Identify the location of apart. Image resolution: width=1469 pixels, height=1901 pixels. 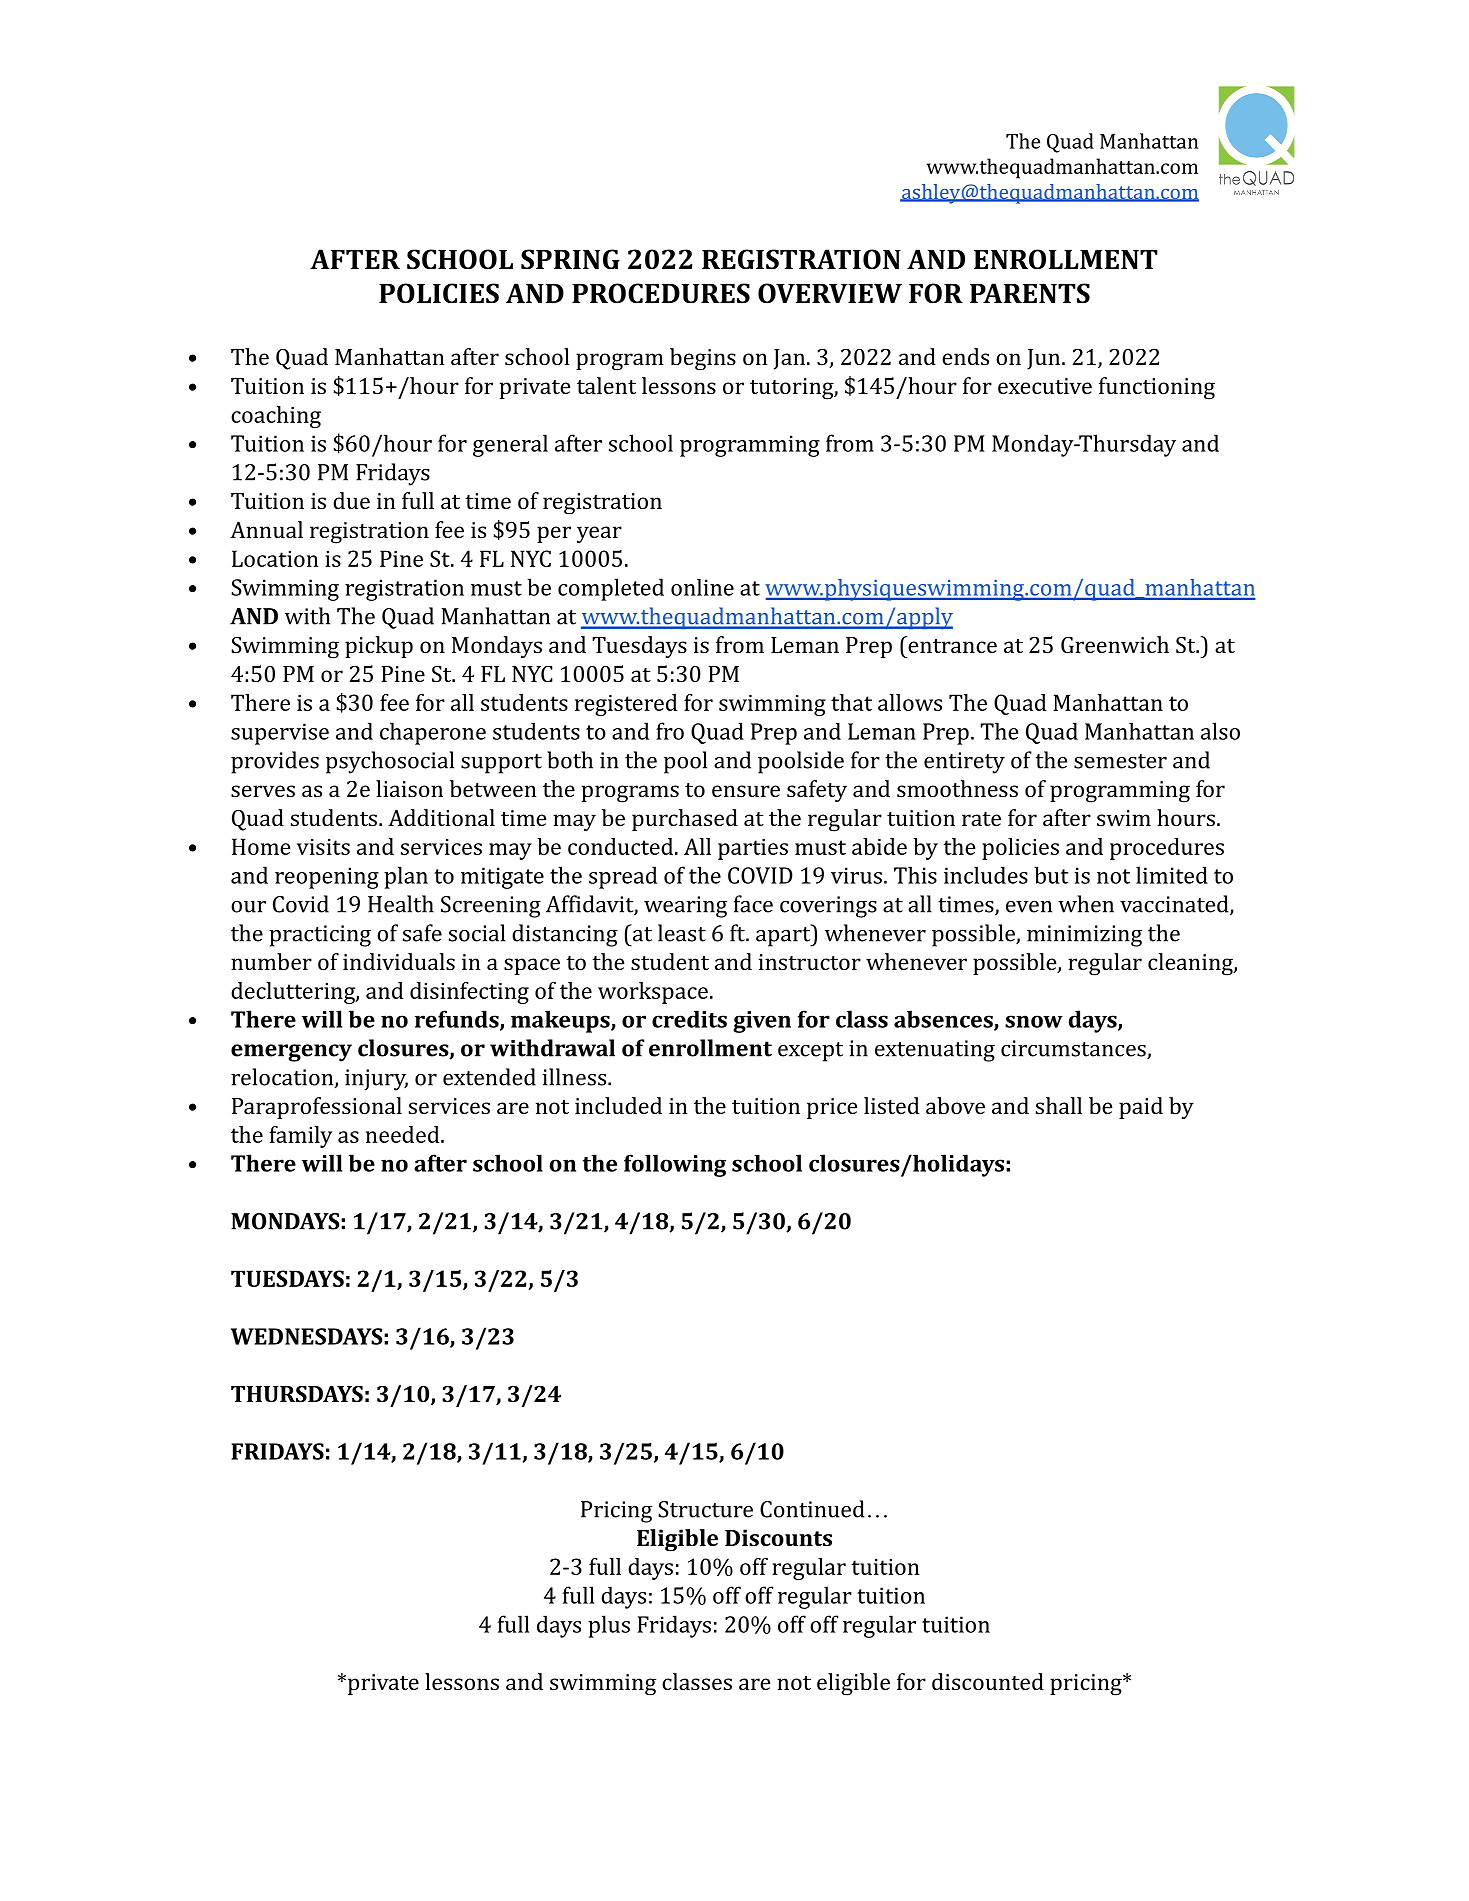
(784, 935).
